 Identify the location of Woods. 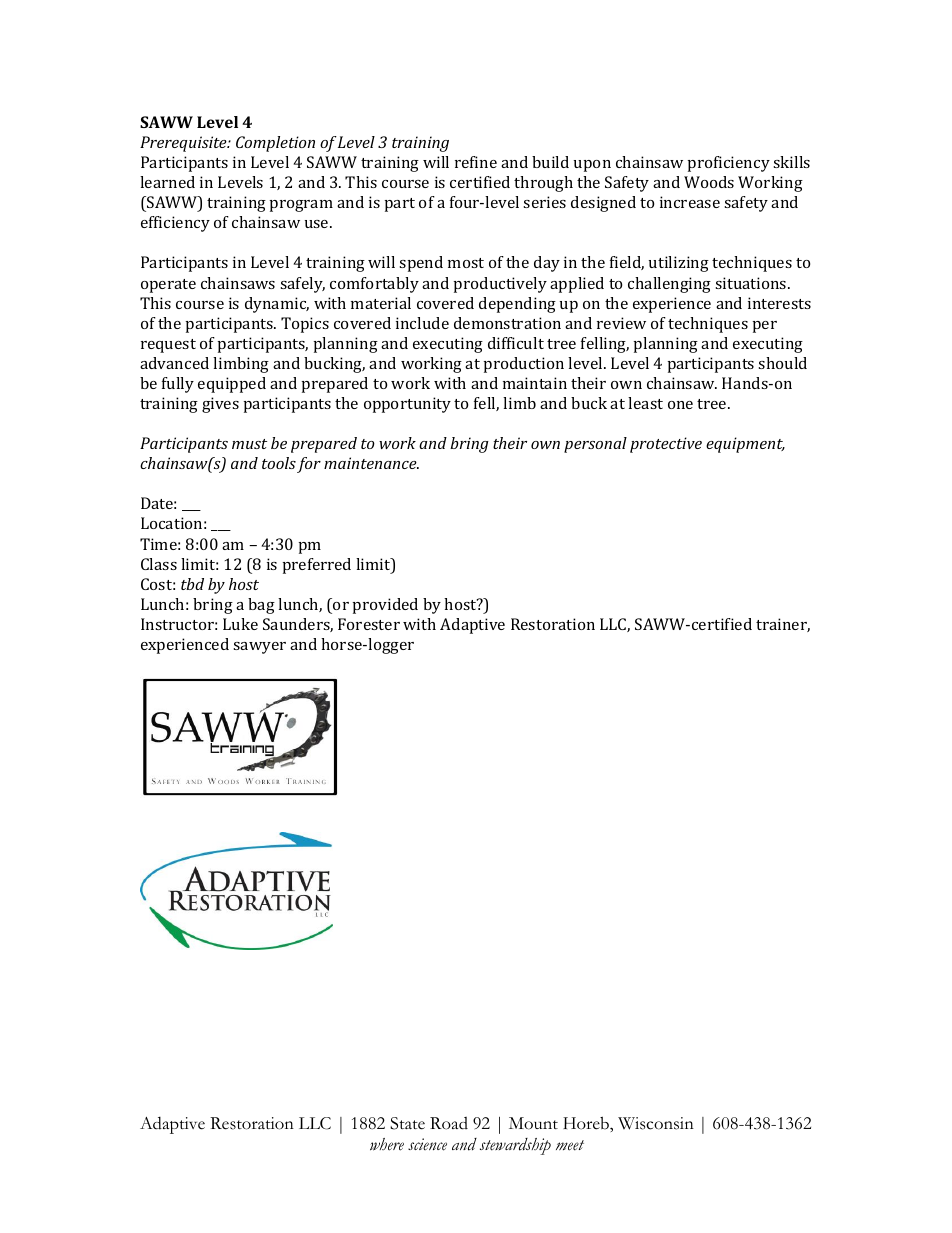
(709, 182).
